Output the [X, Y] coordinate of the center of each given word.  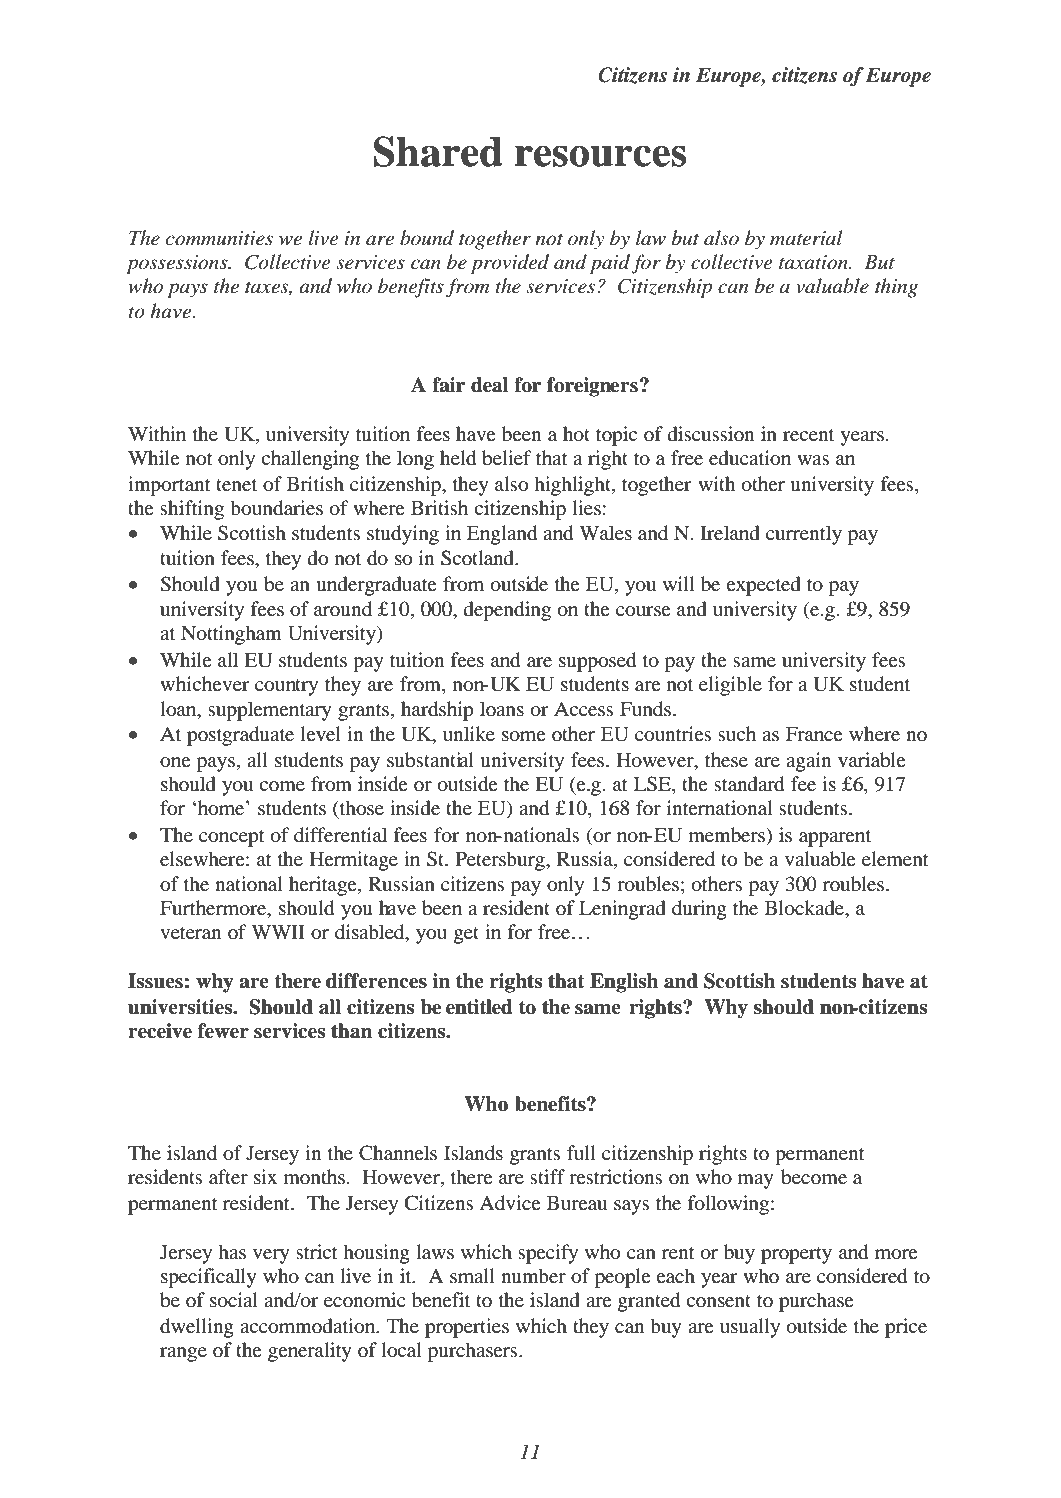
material [806, 238]
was [813, 460]
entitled [479, 1007]
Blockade [806, 909]
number [533, 1276]
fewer [223, 1031]
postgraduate [240, 736]
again [808, 762]
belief [507, 458]
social [234, 1300]
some [523, 736]
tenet [236, 485]
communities [219, 238]
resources [600, 156]
